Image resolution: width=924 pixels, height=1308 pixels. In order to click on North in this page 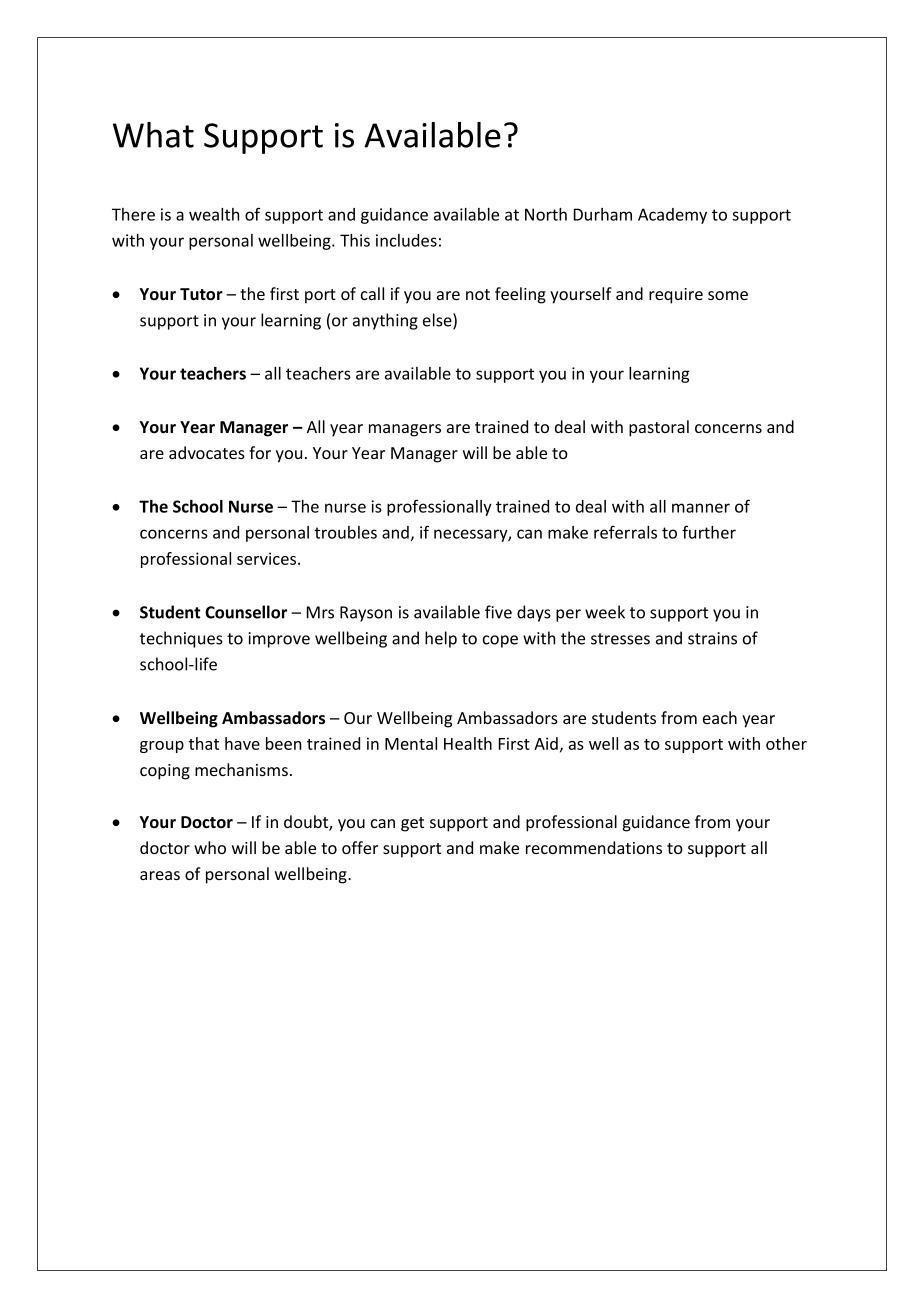, I will do `click(546, 214)`.
